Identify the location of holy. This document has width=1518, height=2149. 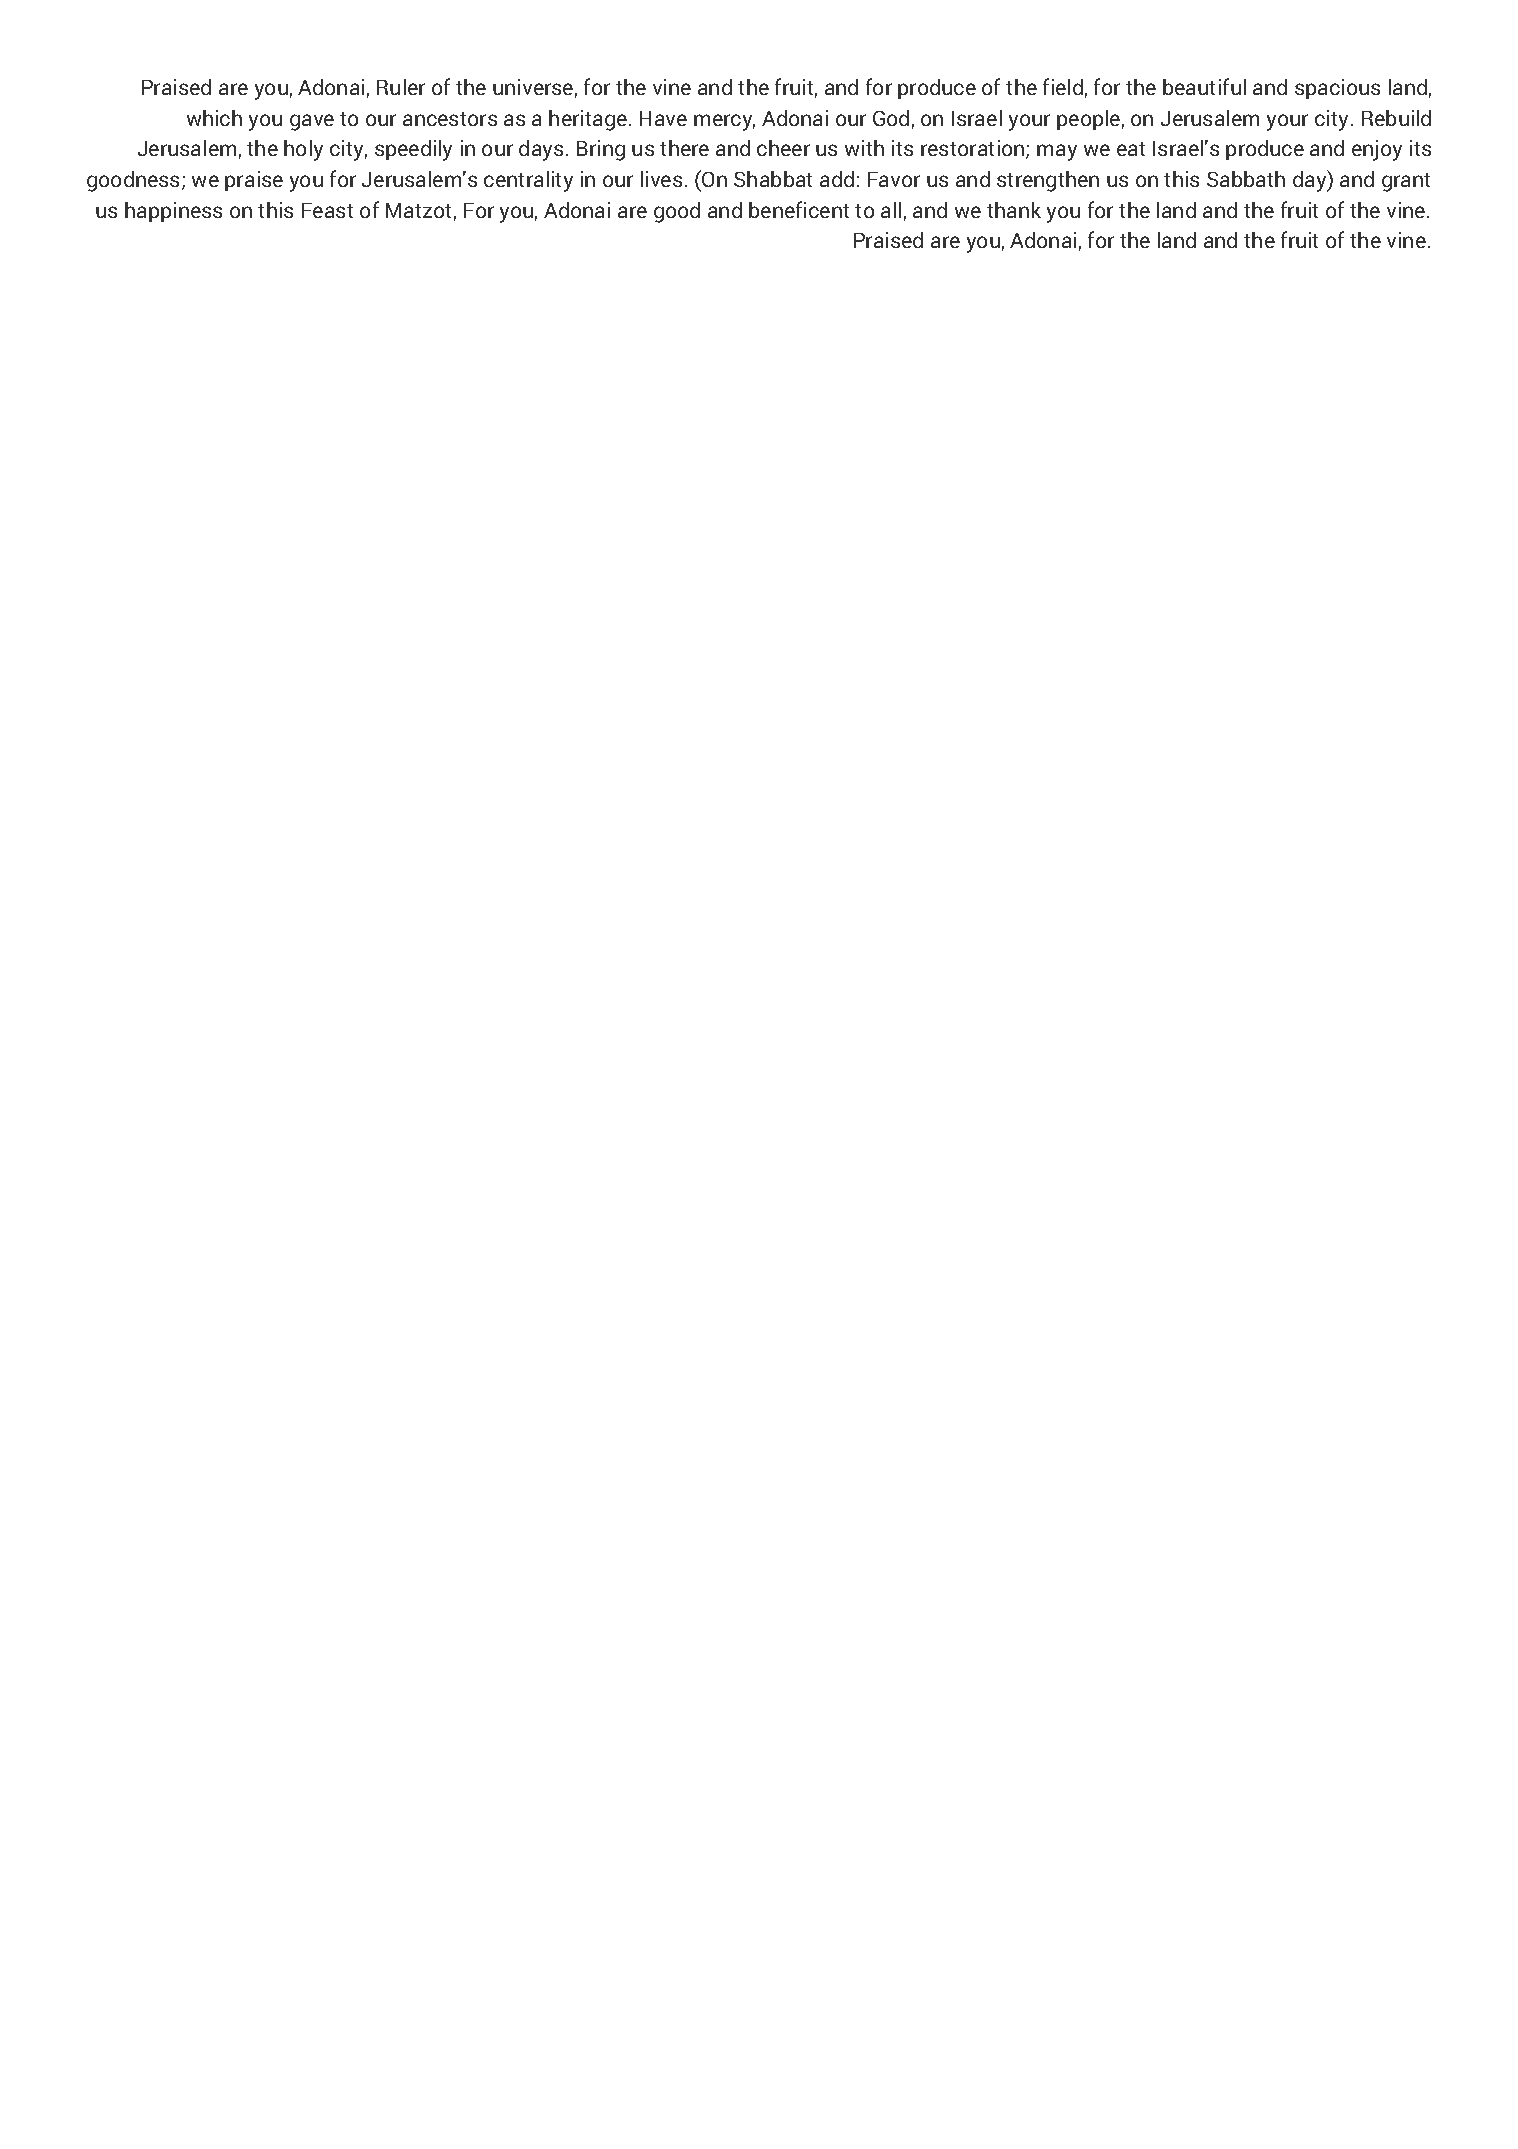
(303, 150).
